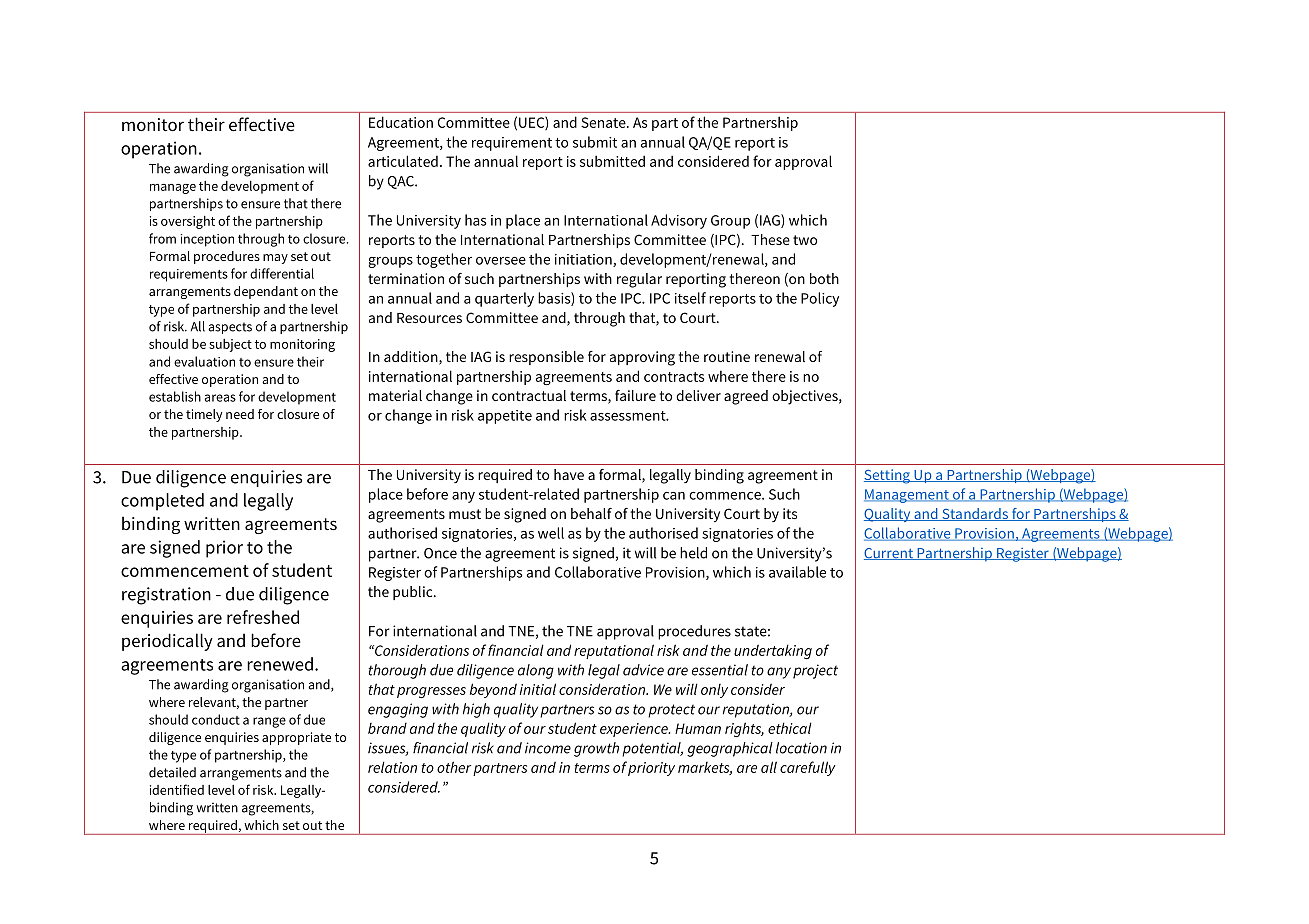 This screenshot has height=924, width=1309. Describe the element at coordinates (805, 240) in the screenshot. I see `two` at that location.
